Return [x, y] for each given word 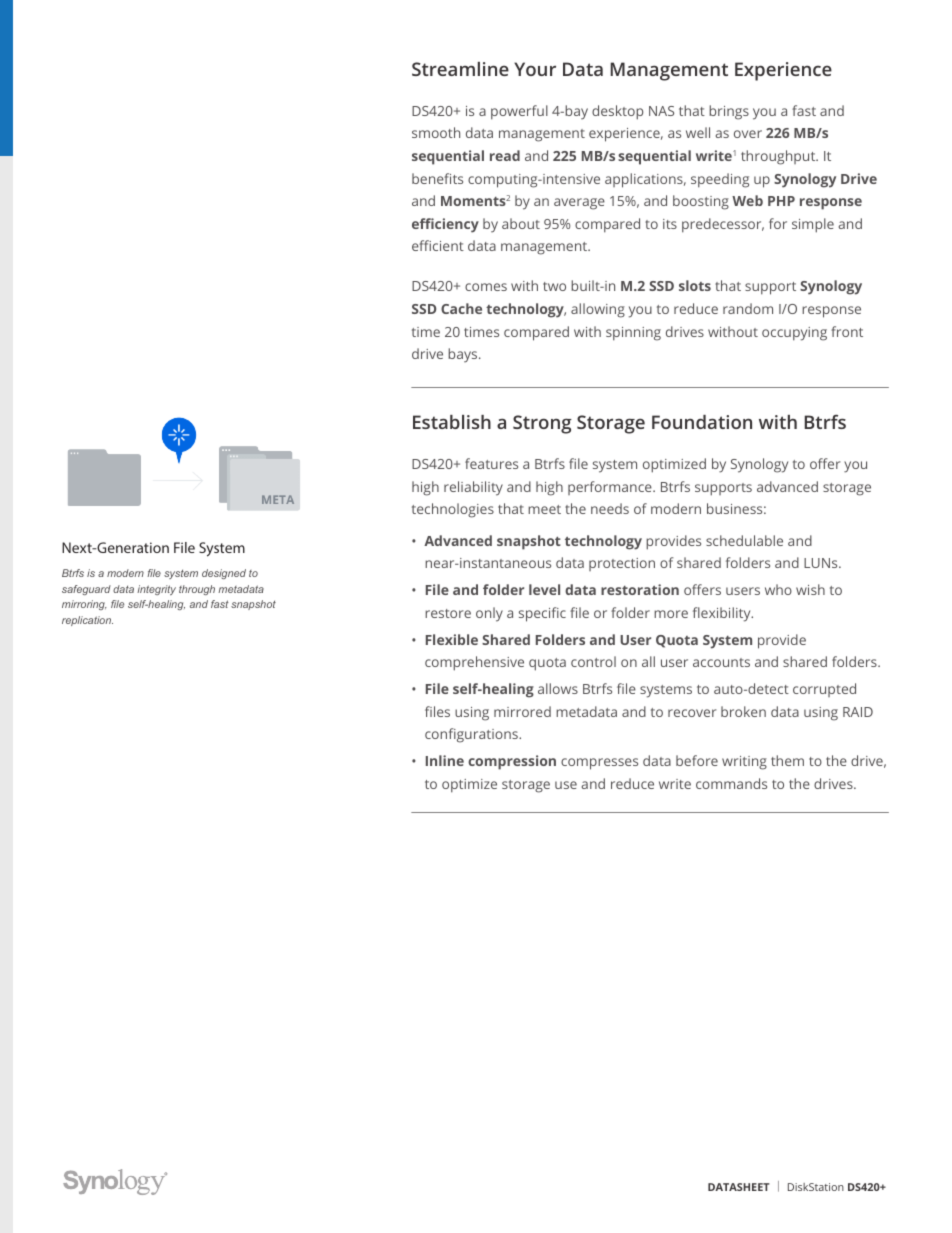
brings [729, 112]
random [748, 308]
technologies [453, 510]
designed [224, 574]
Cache [461, 308]
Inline [445, 760]
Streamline [460, 69]
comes [486, 287]
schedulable [744, 540]
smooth [436, 132]
